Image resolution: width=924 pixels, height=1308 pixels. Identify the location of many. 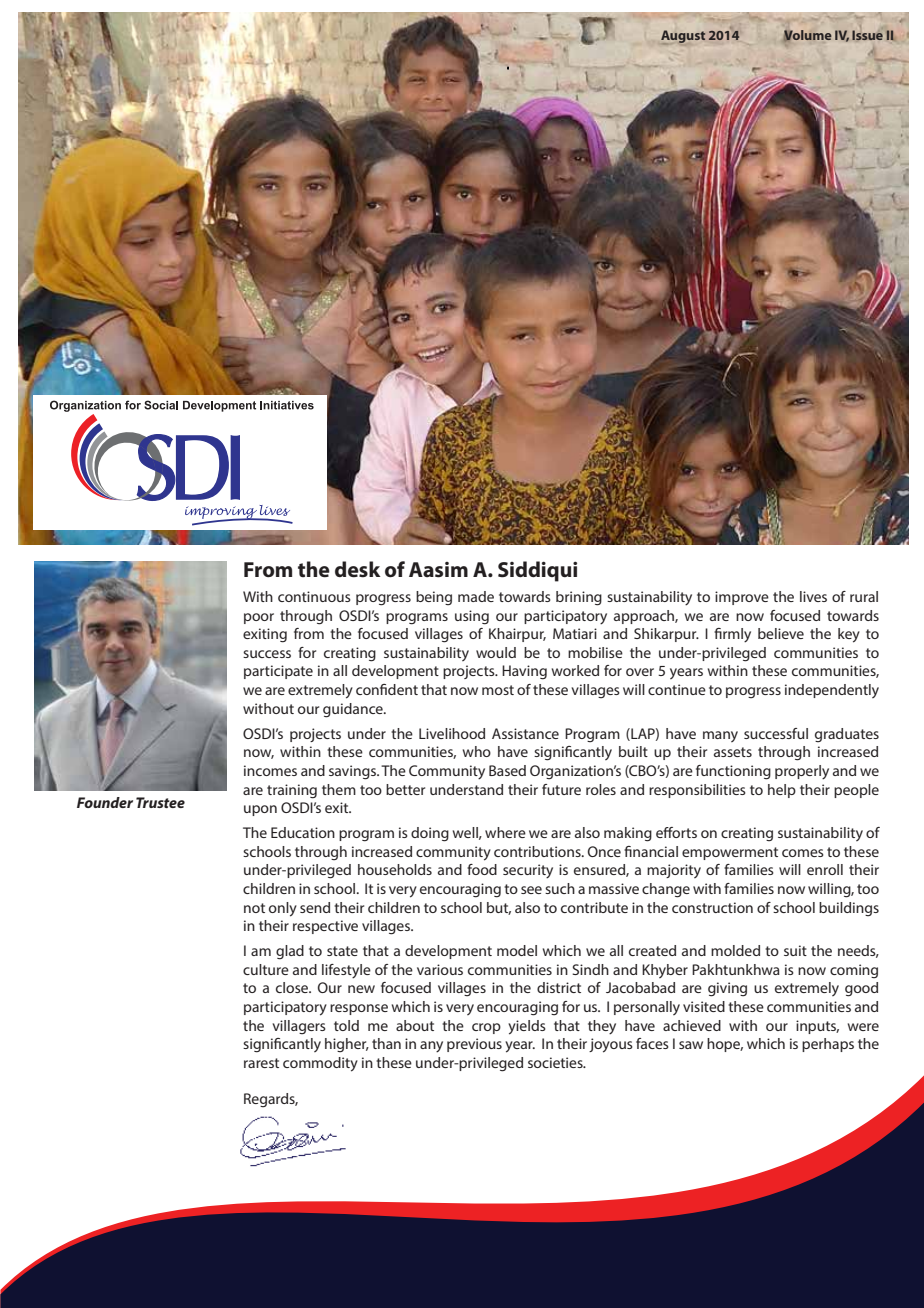
(720, 736).
